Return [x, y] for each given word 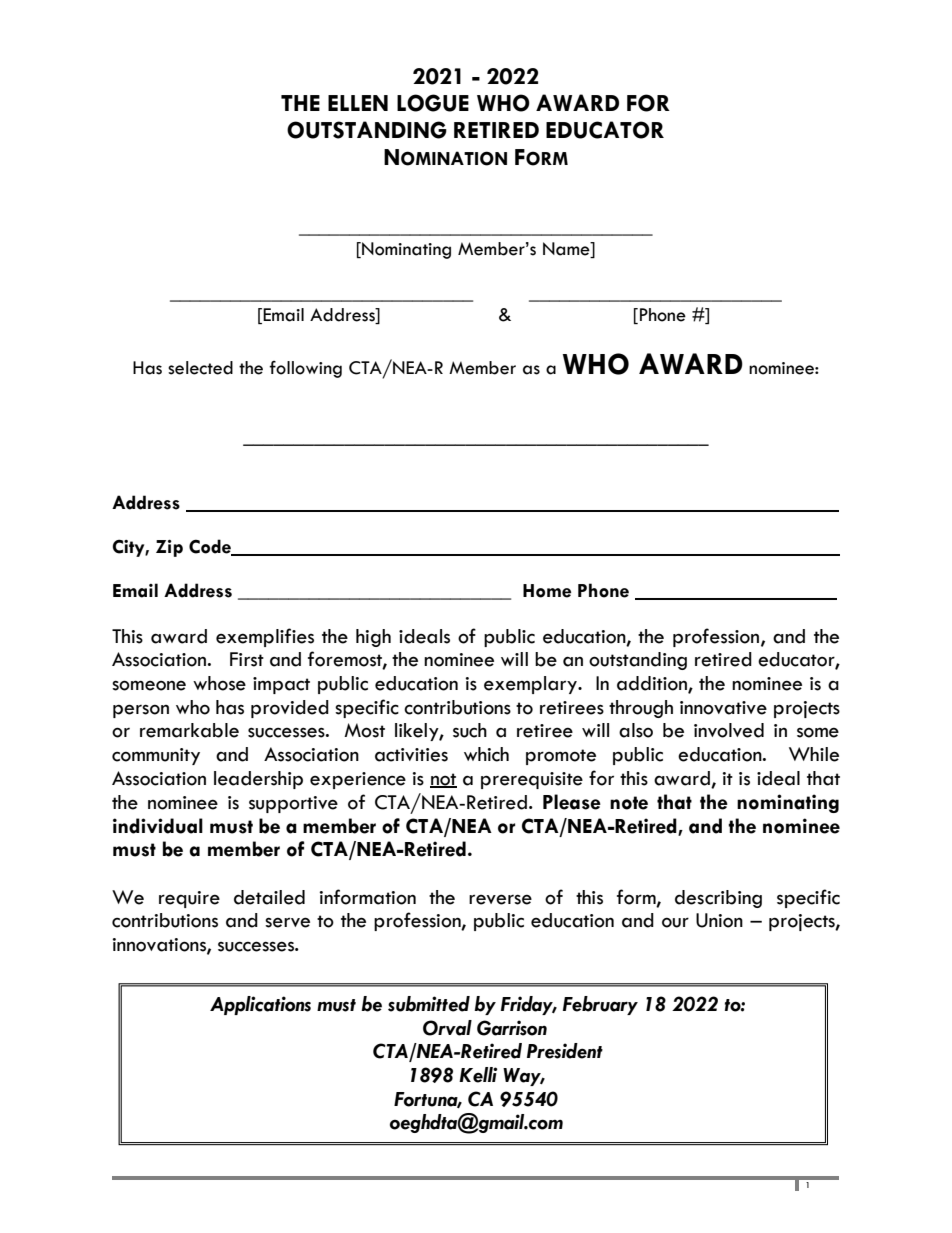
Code [211, 547]
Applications [260, 1005]
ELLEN [358, 103]
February [600, 1005]
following [305, 369]
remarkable [189, 730]
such [470, 730]
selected [200, 368]
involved [729, 730]
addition [653, 684]
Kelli [478, 1075]
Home [547, 591]
